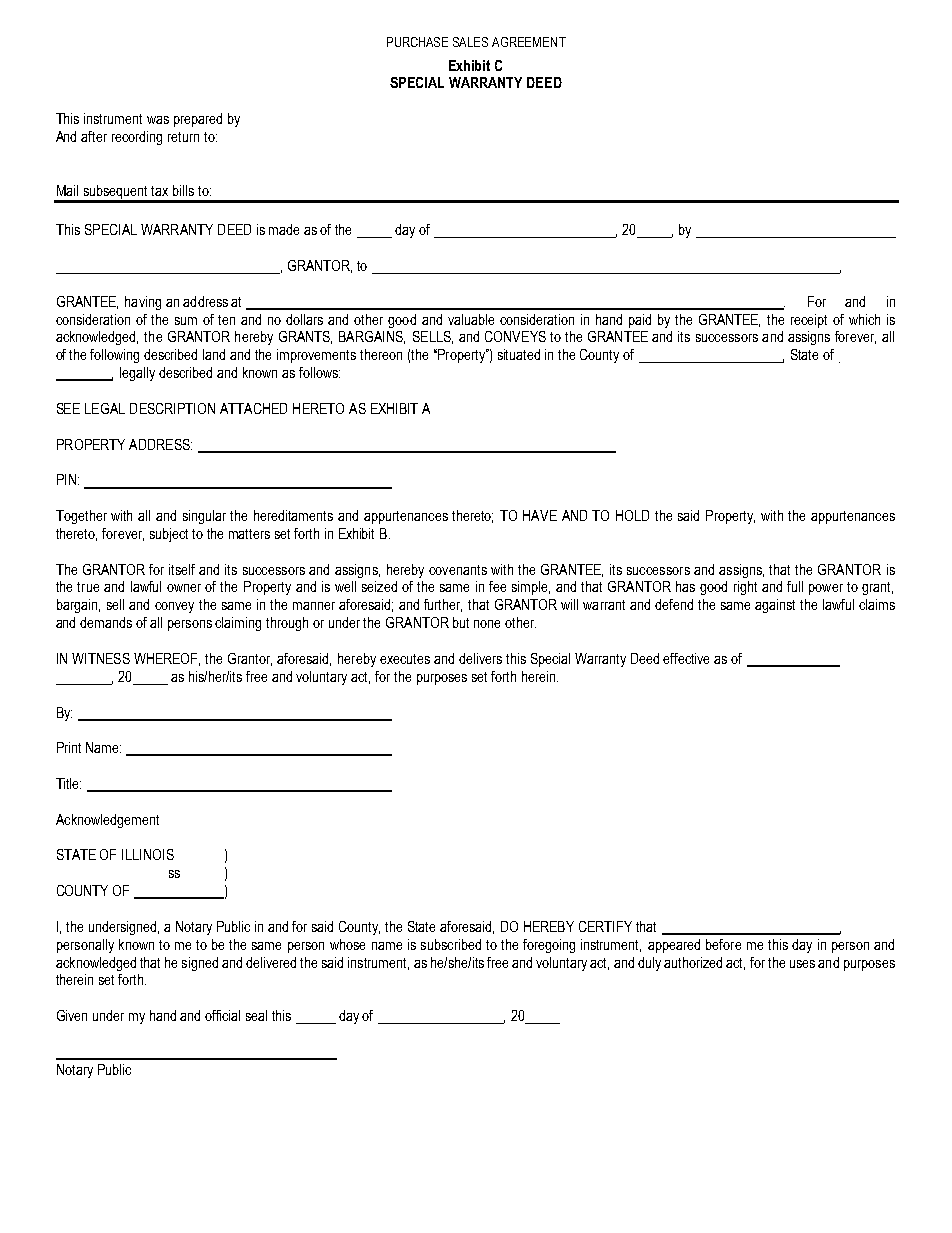  What do you see at coordinates (809, 321) in the image?
I see `receipt` at bounding box center [809, 321].
